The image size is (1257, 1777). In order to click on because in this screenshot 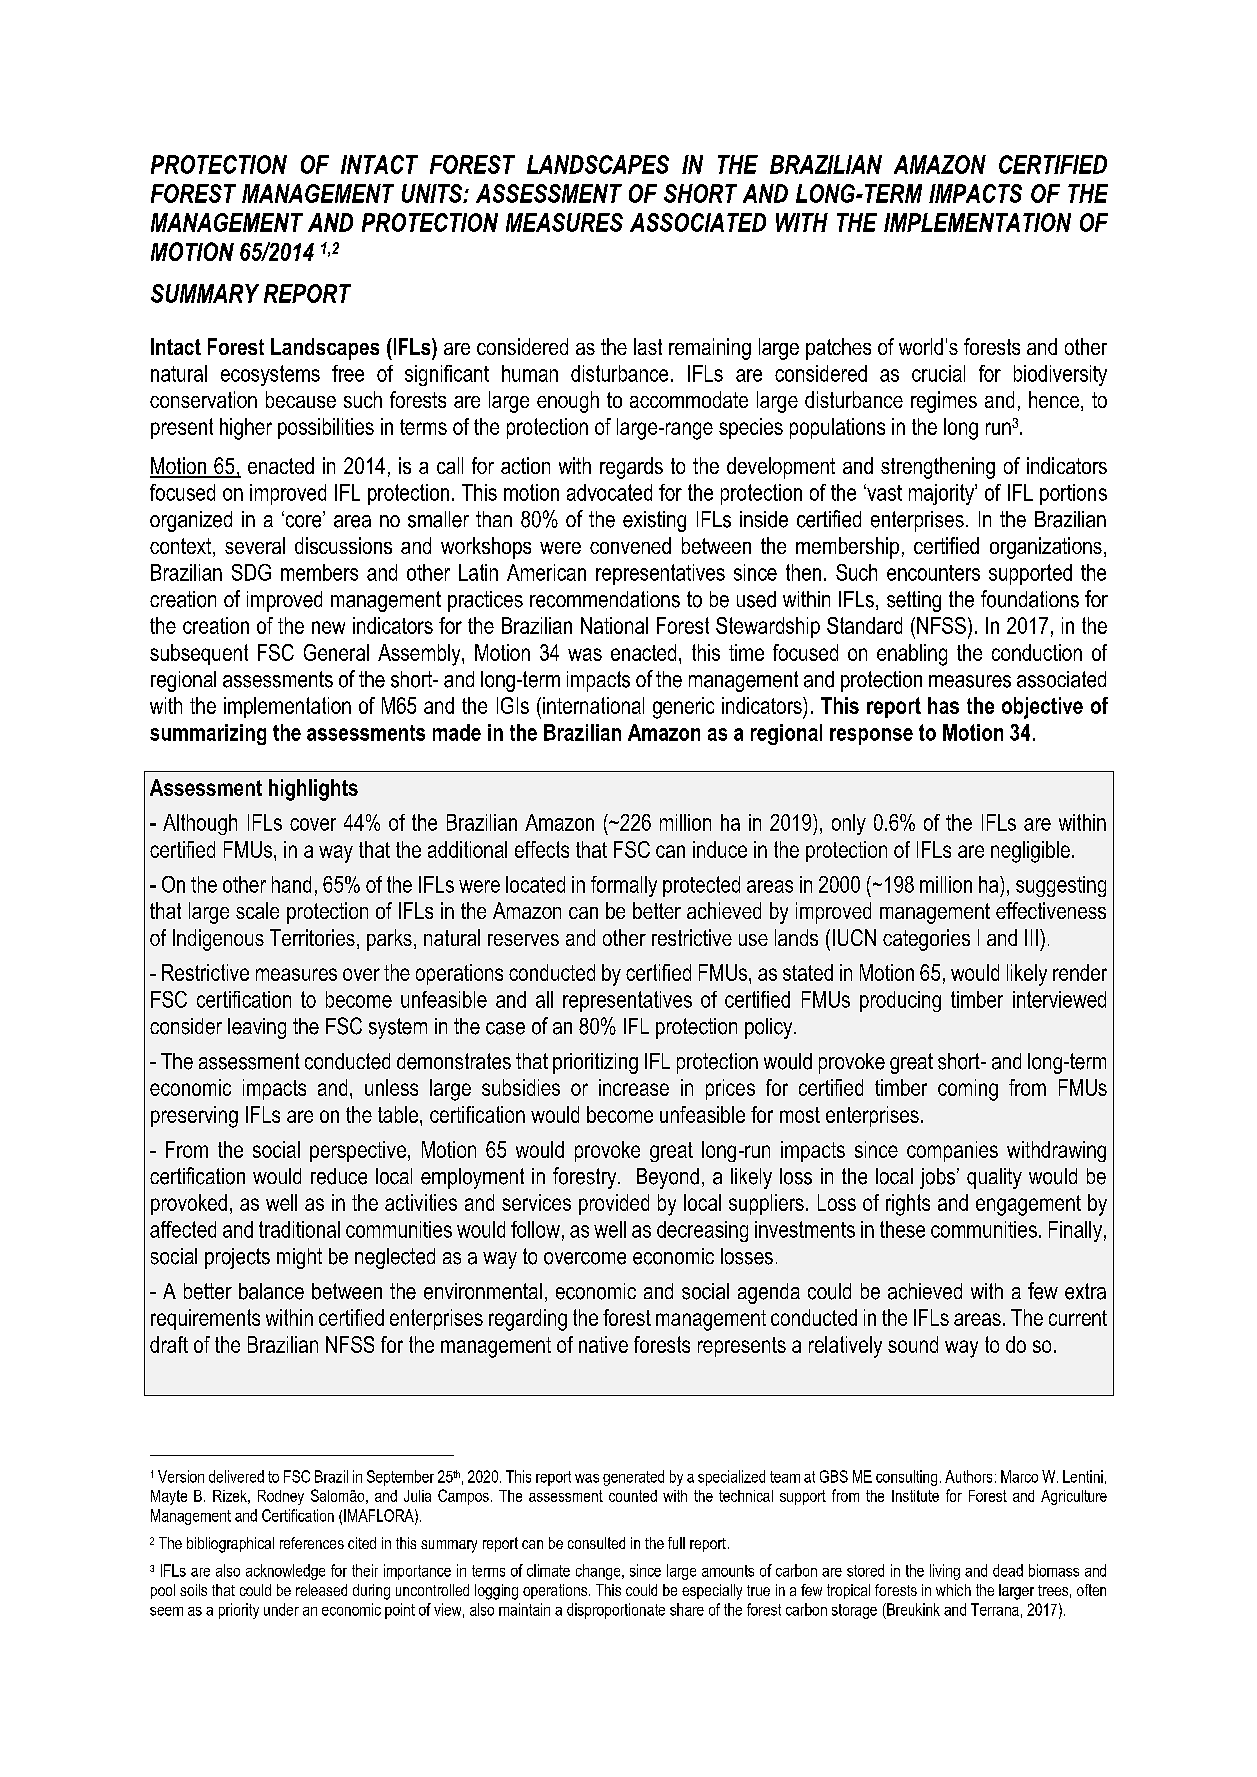, I will do `click(301, 399)`.
